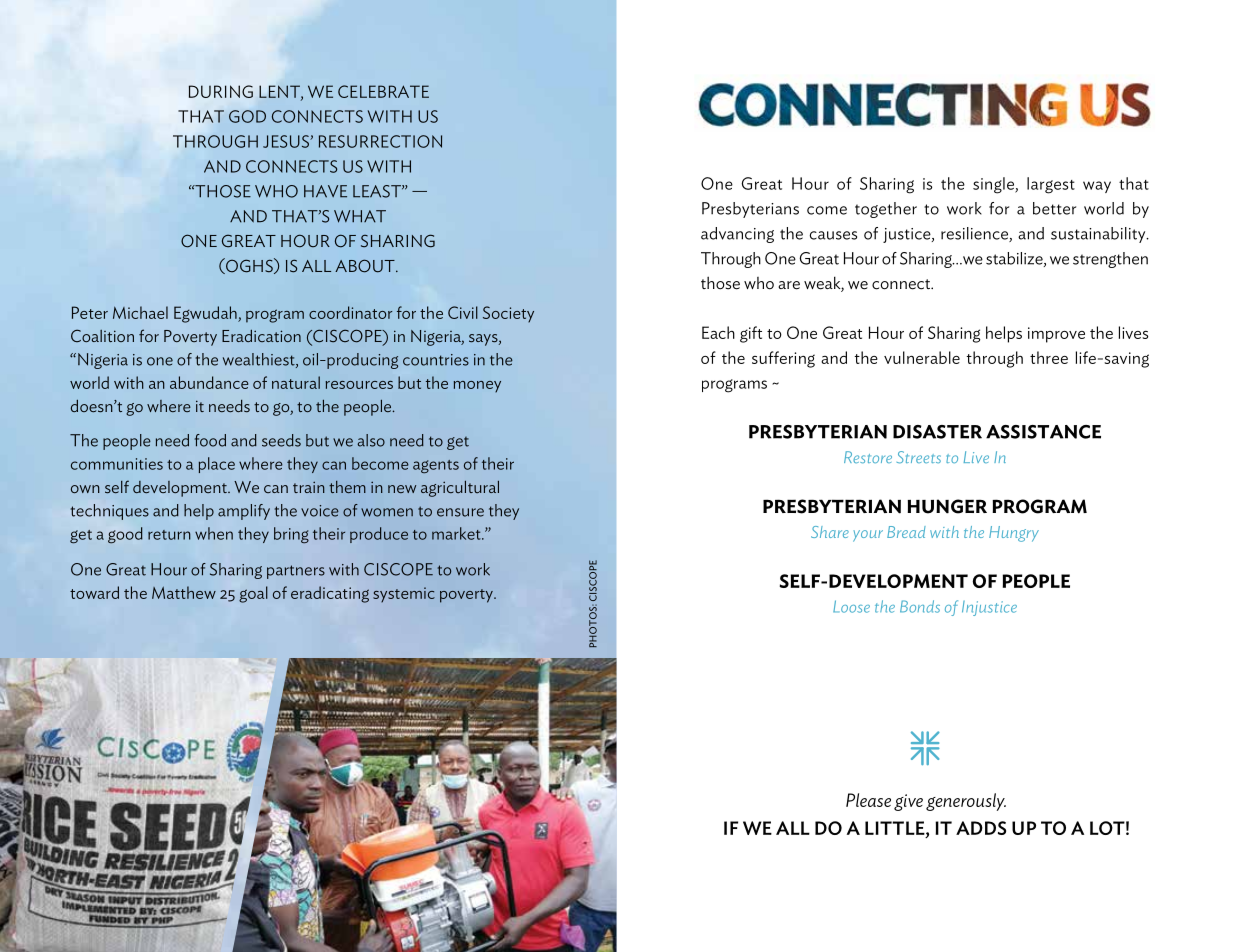  I want to click on GOD, so click(247, 116).
